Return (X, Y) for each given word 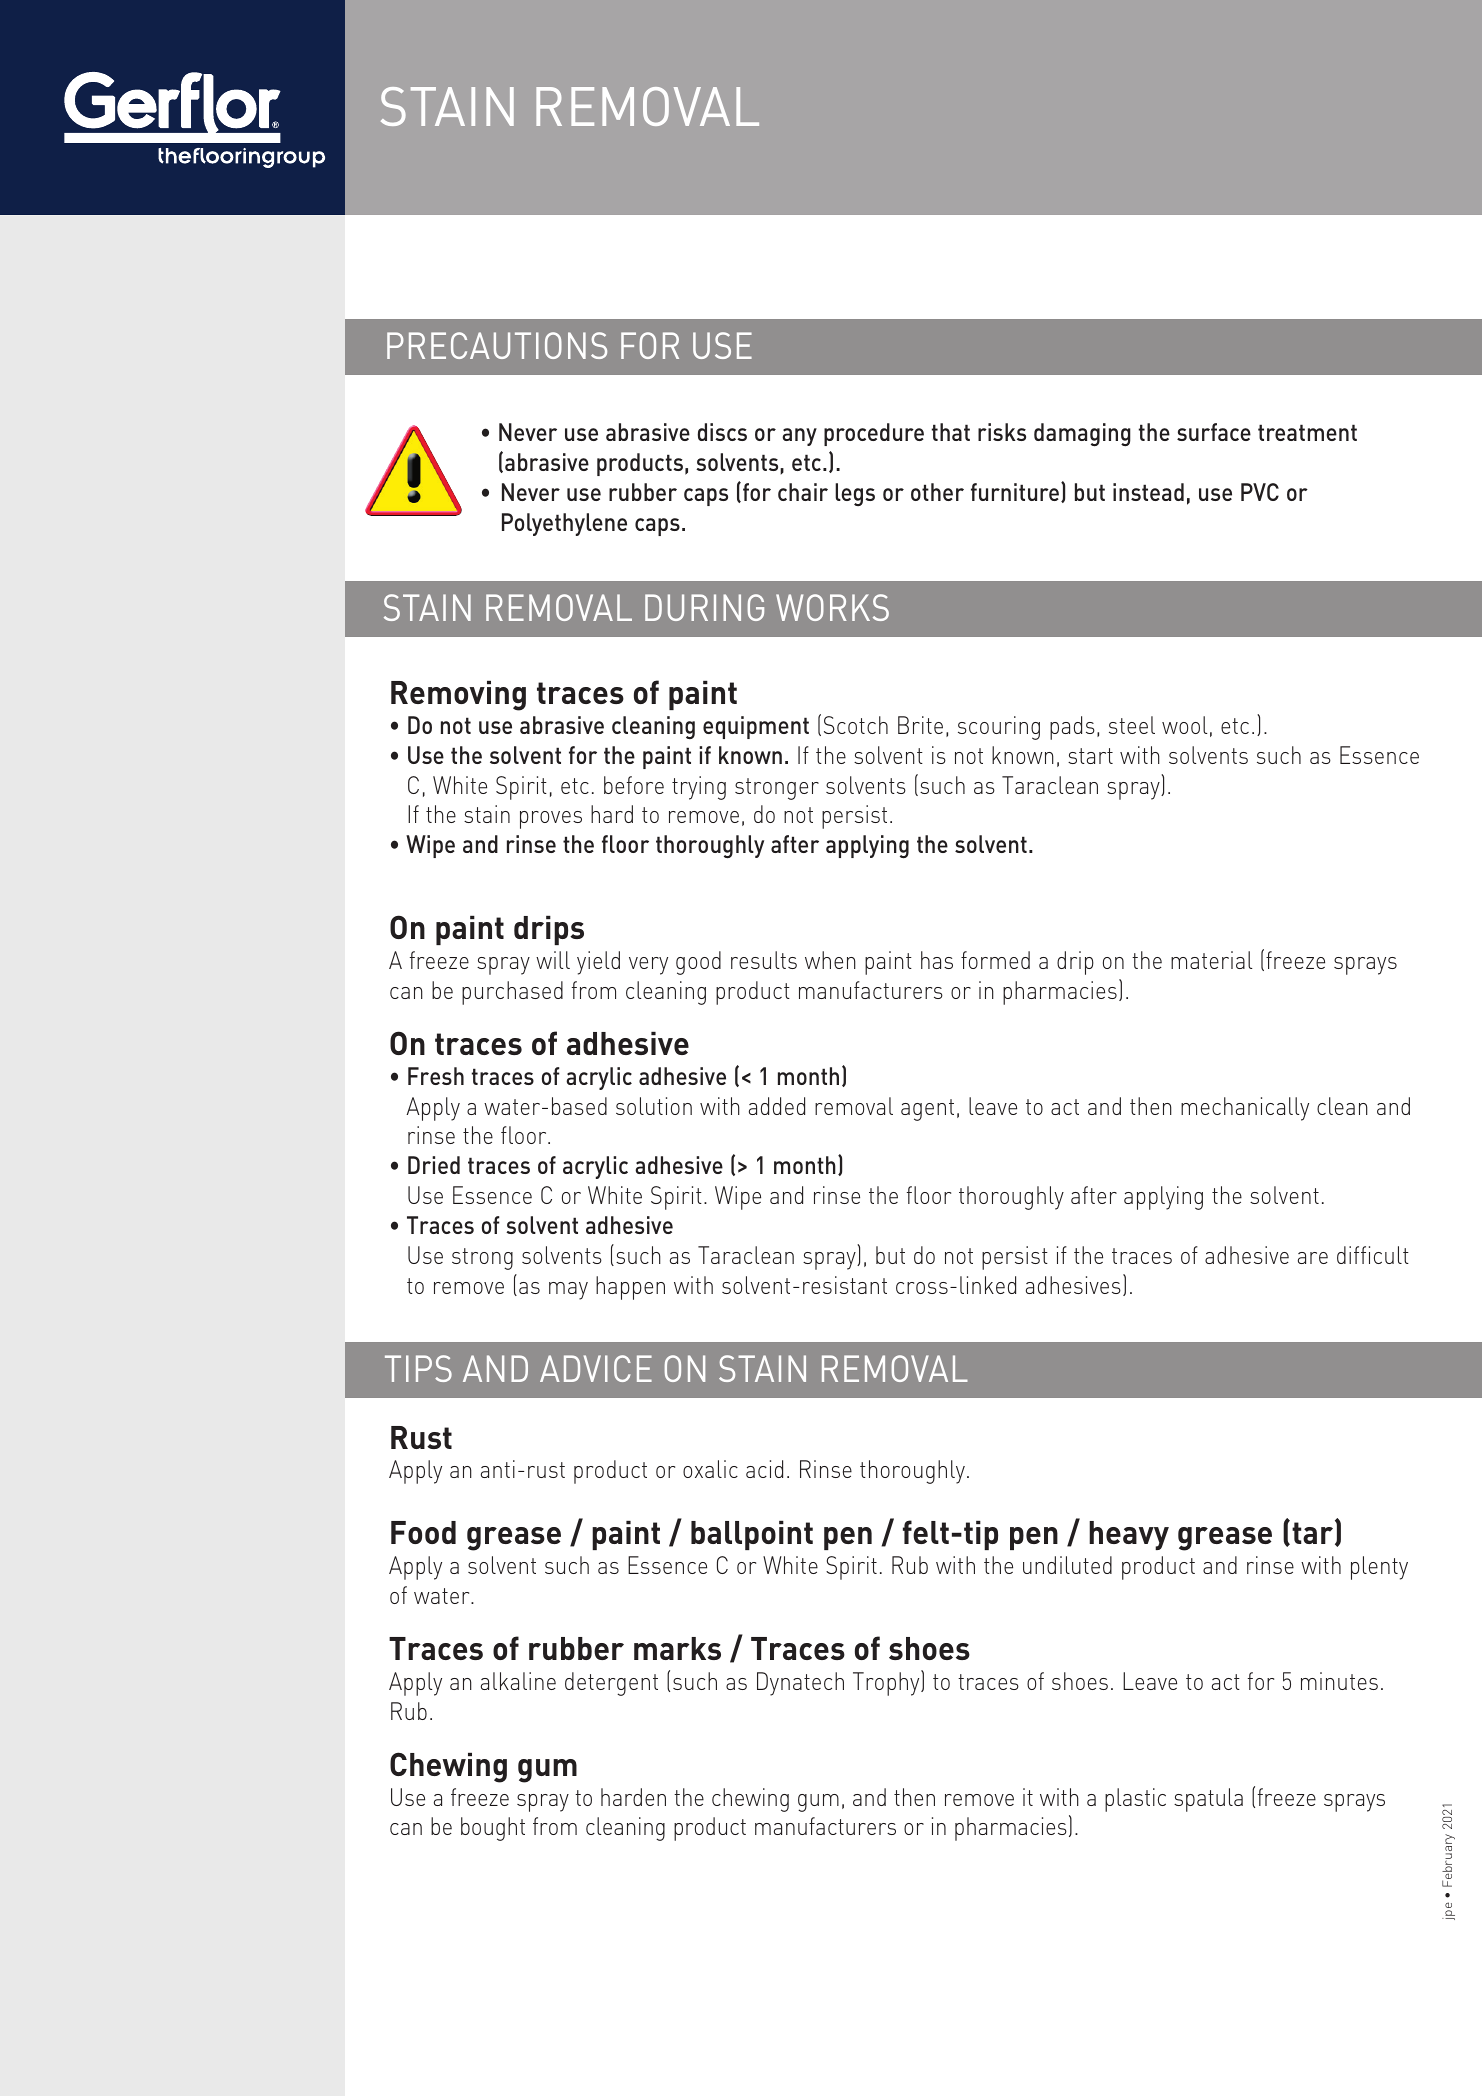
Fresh (436, 1076)
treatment (1307, 432)
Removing (458, 696)
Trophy (887, 1683)
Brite (920, 725)
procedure (874, 434)
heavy (1129, 1535)
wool (1184, 725)
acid (764, 1469)
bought (493, 1829)
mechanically (1245, 1109)
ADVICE (596, 1368)
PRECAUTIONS (497, 345)
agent (927, 1110)
